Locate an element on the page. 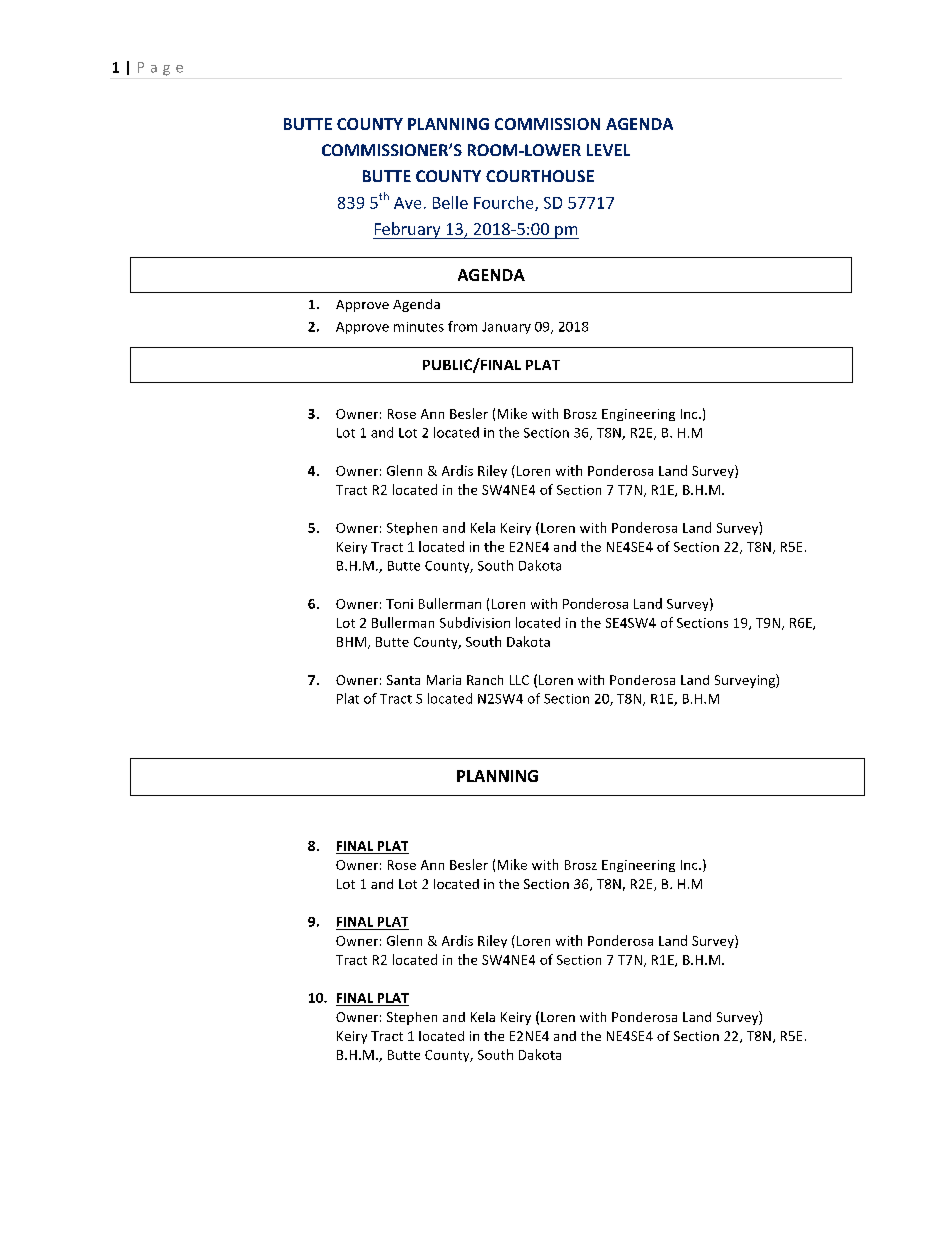  Ranch is located at coordinates (485, 680).
